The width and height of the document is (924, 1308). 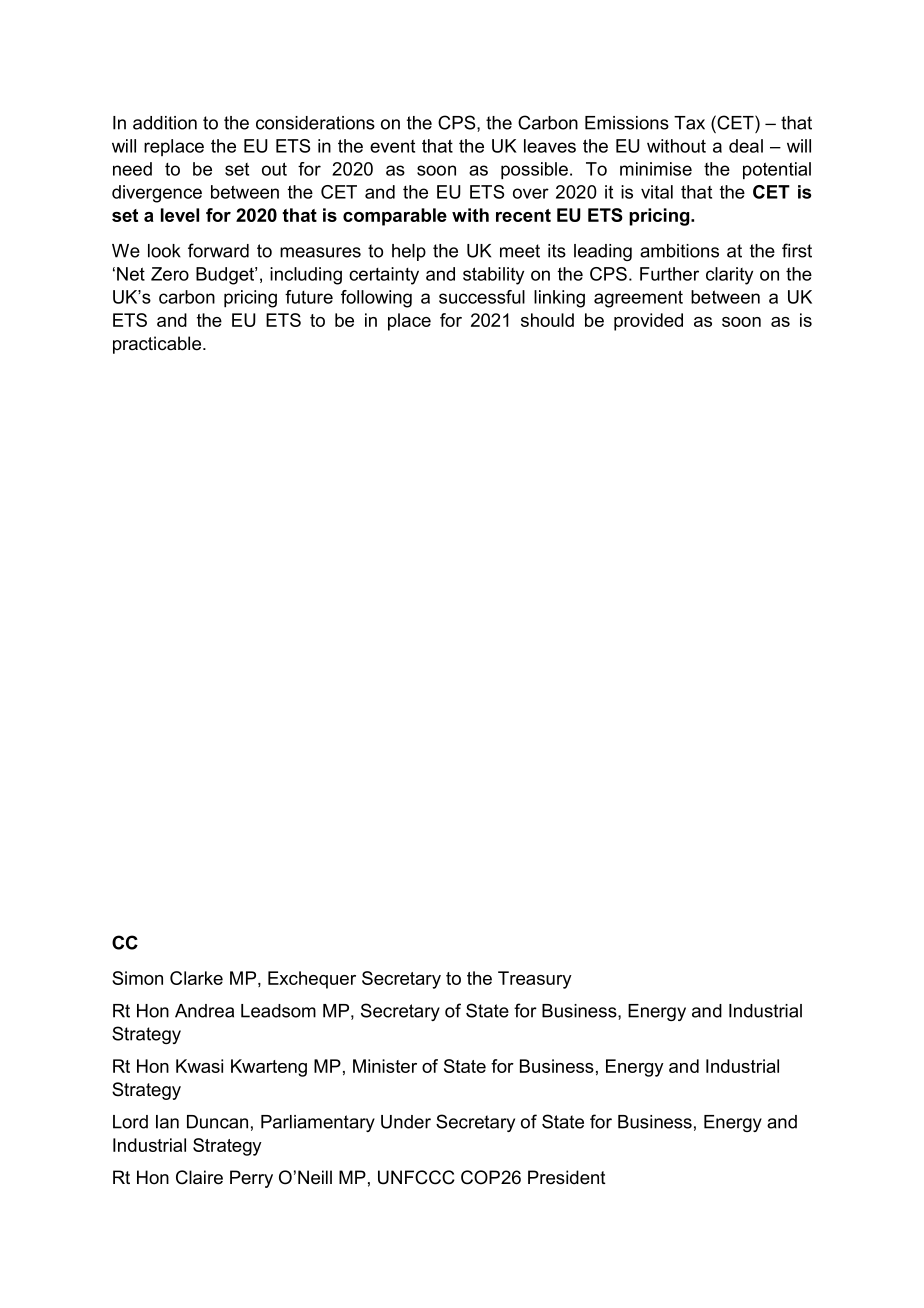 What do you see at coordinates (746, 146) in the document?
I see `deal` at bounding box center [746, 146].
